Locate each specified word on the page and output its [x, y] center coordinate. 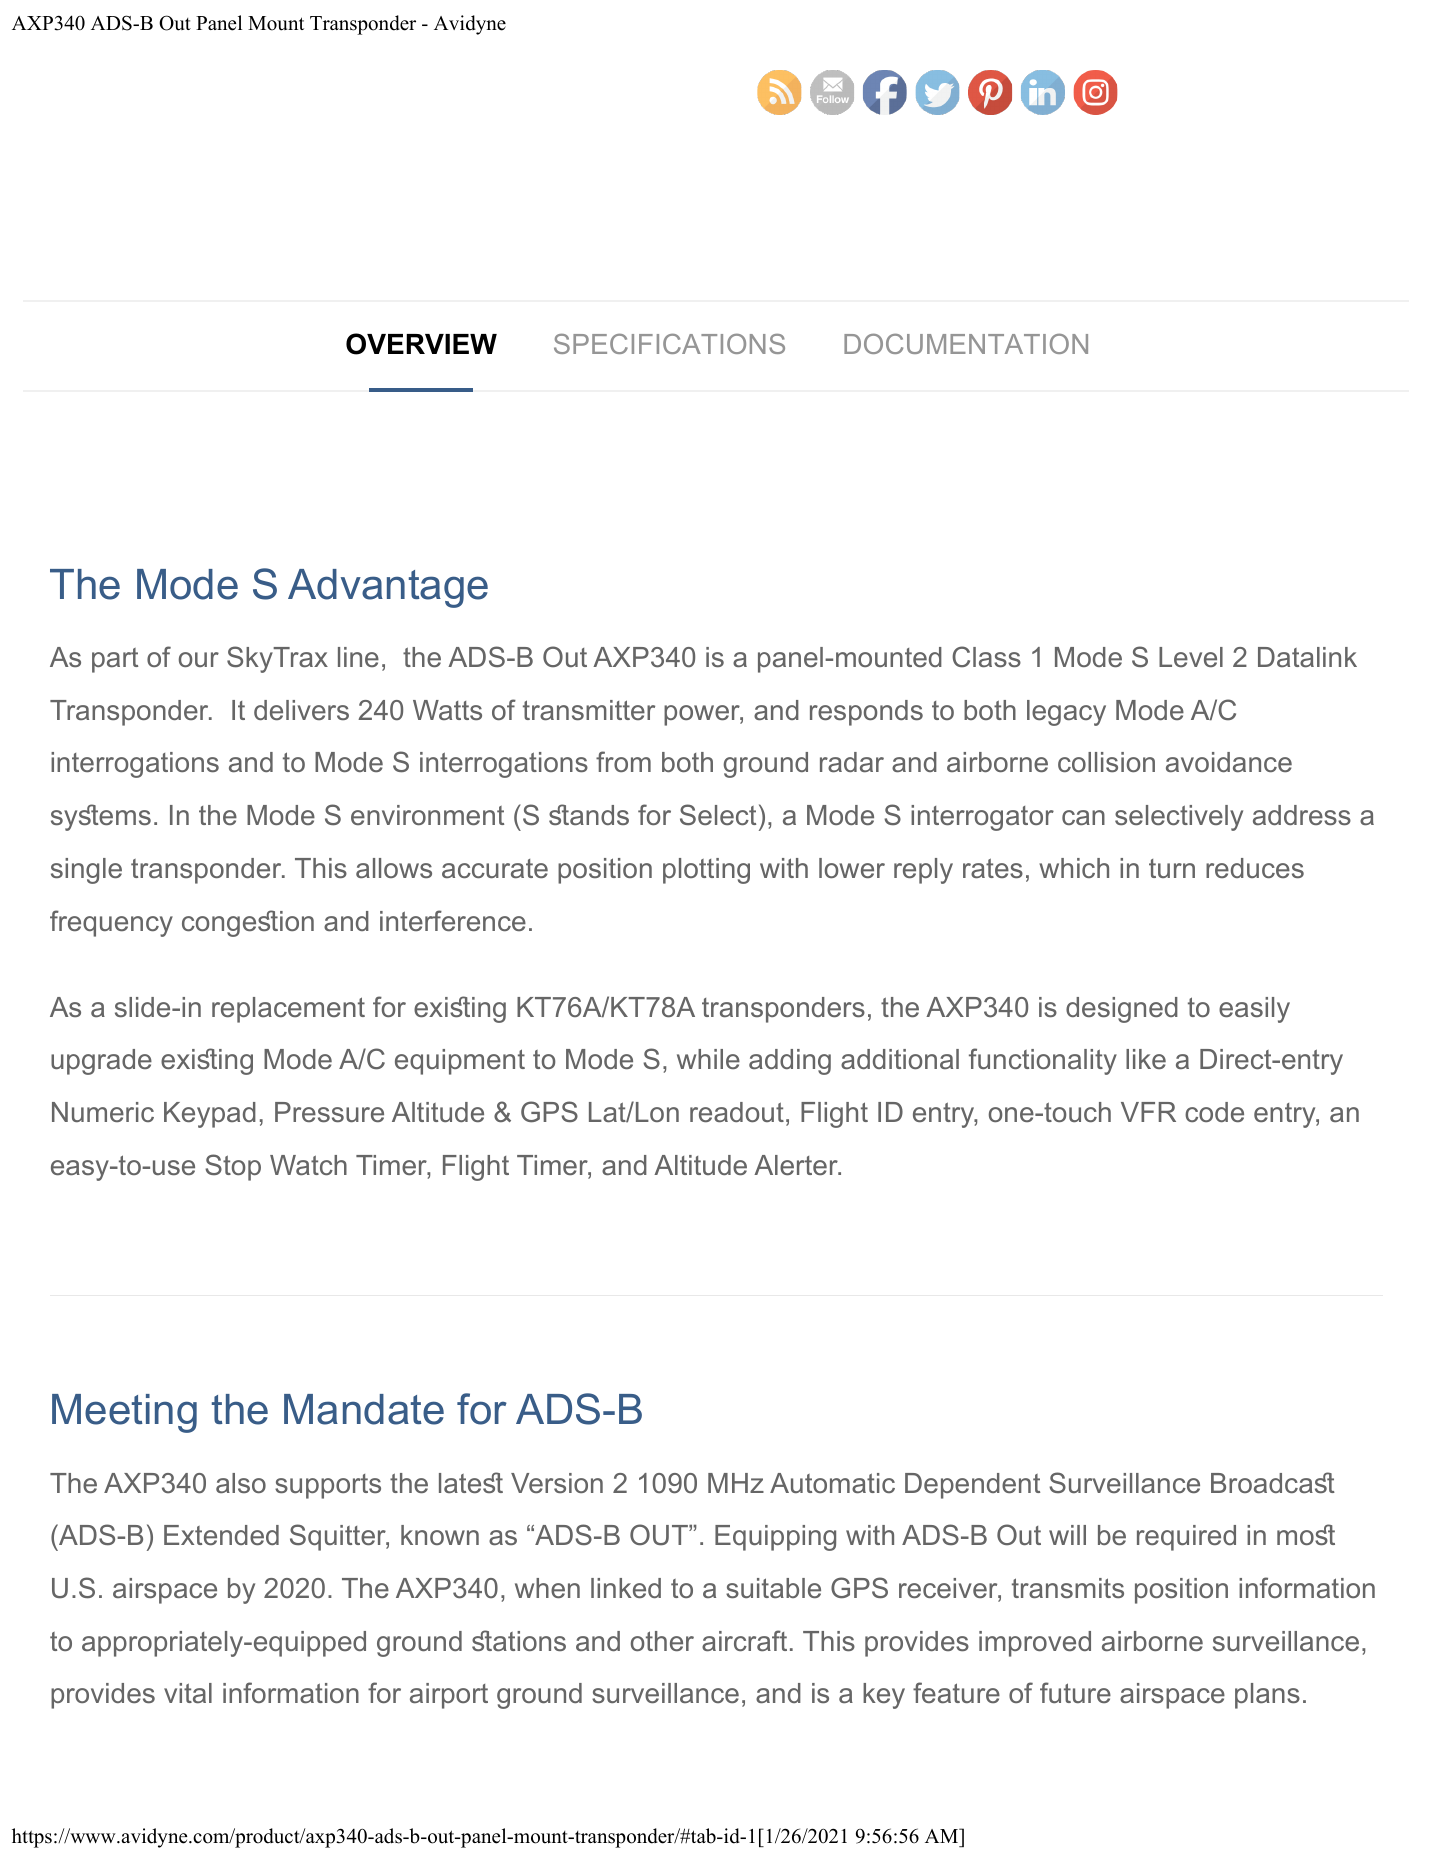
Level [1191, 657]
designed [1122, 1010]
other [662, 1641]
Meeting [124, 1413]
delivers [301, 710]
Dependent [972, 1486]
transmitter [589, 710]
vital [188, 1693]
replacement [288, 1010]
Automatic [832, 1483]
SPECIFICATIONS [669, 343]
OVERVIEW [421, 344]
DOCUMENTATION [966, 343]
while [708, 1059]
